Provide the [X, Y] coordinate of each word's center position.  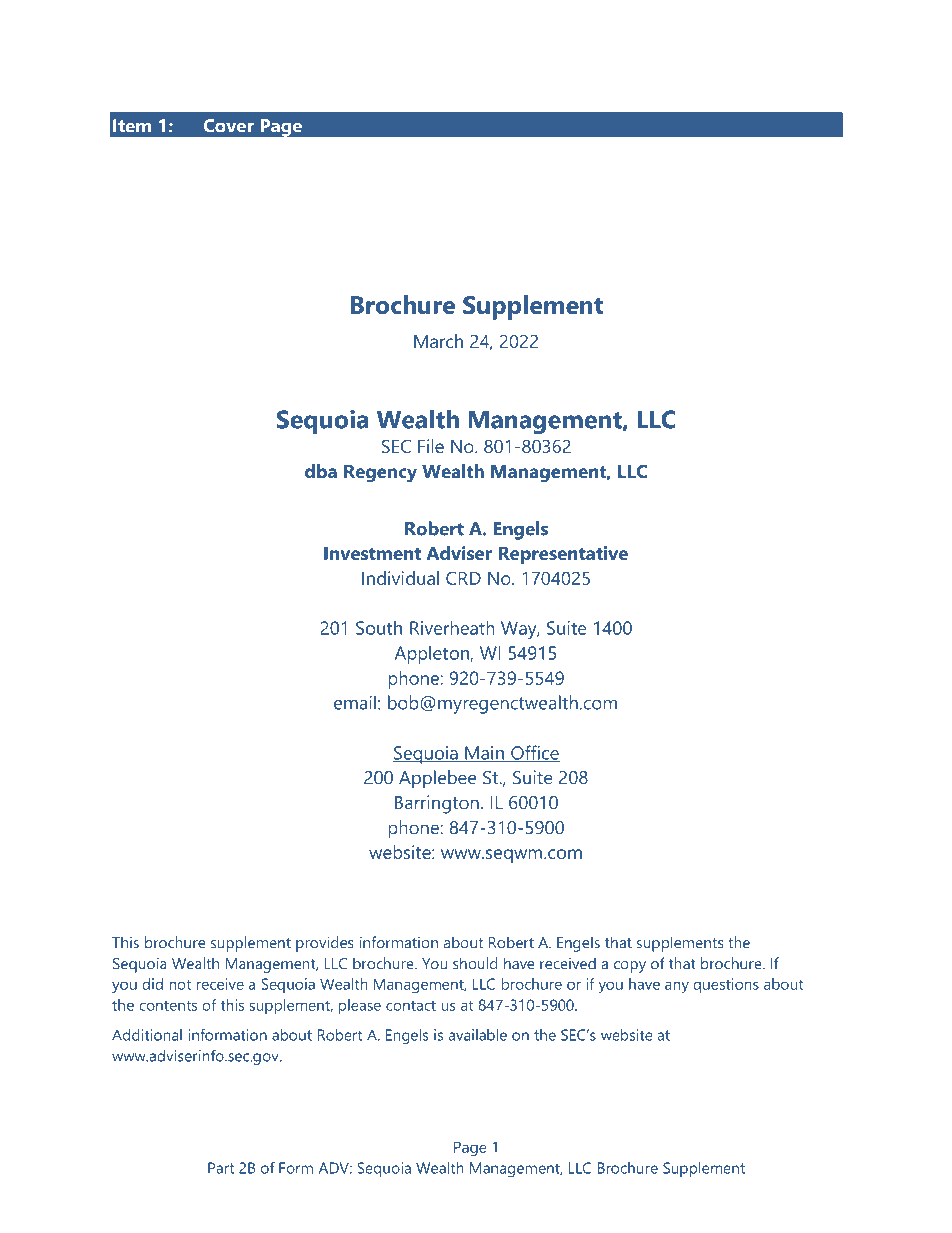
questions [726, 985]
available [478, 1035]
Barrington [437, 804]
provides [325, 944]
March [438, 341]
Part [221, 1168]
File [431, 446]
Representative [563, 555]
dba [321, 471]
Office [534, 753]
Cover [229, 126]
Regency [380, 474]
